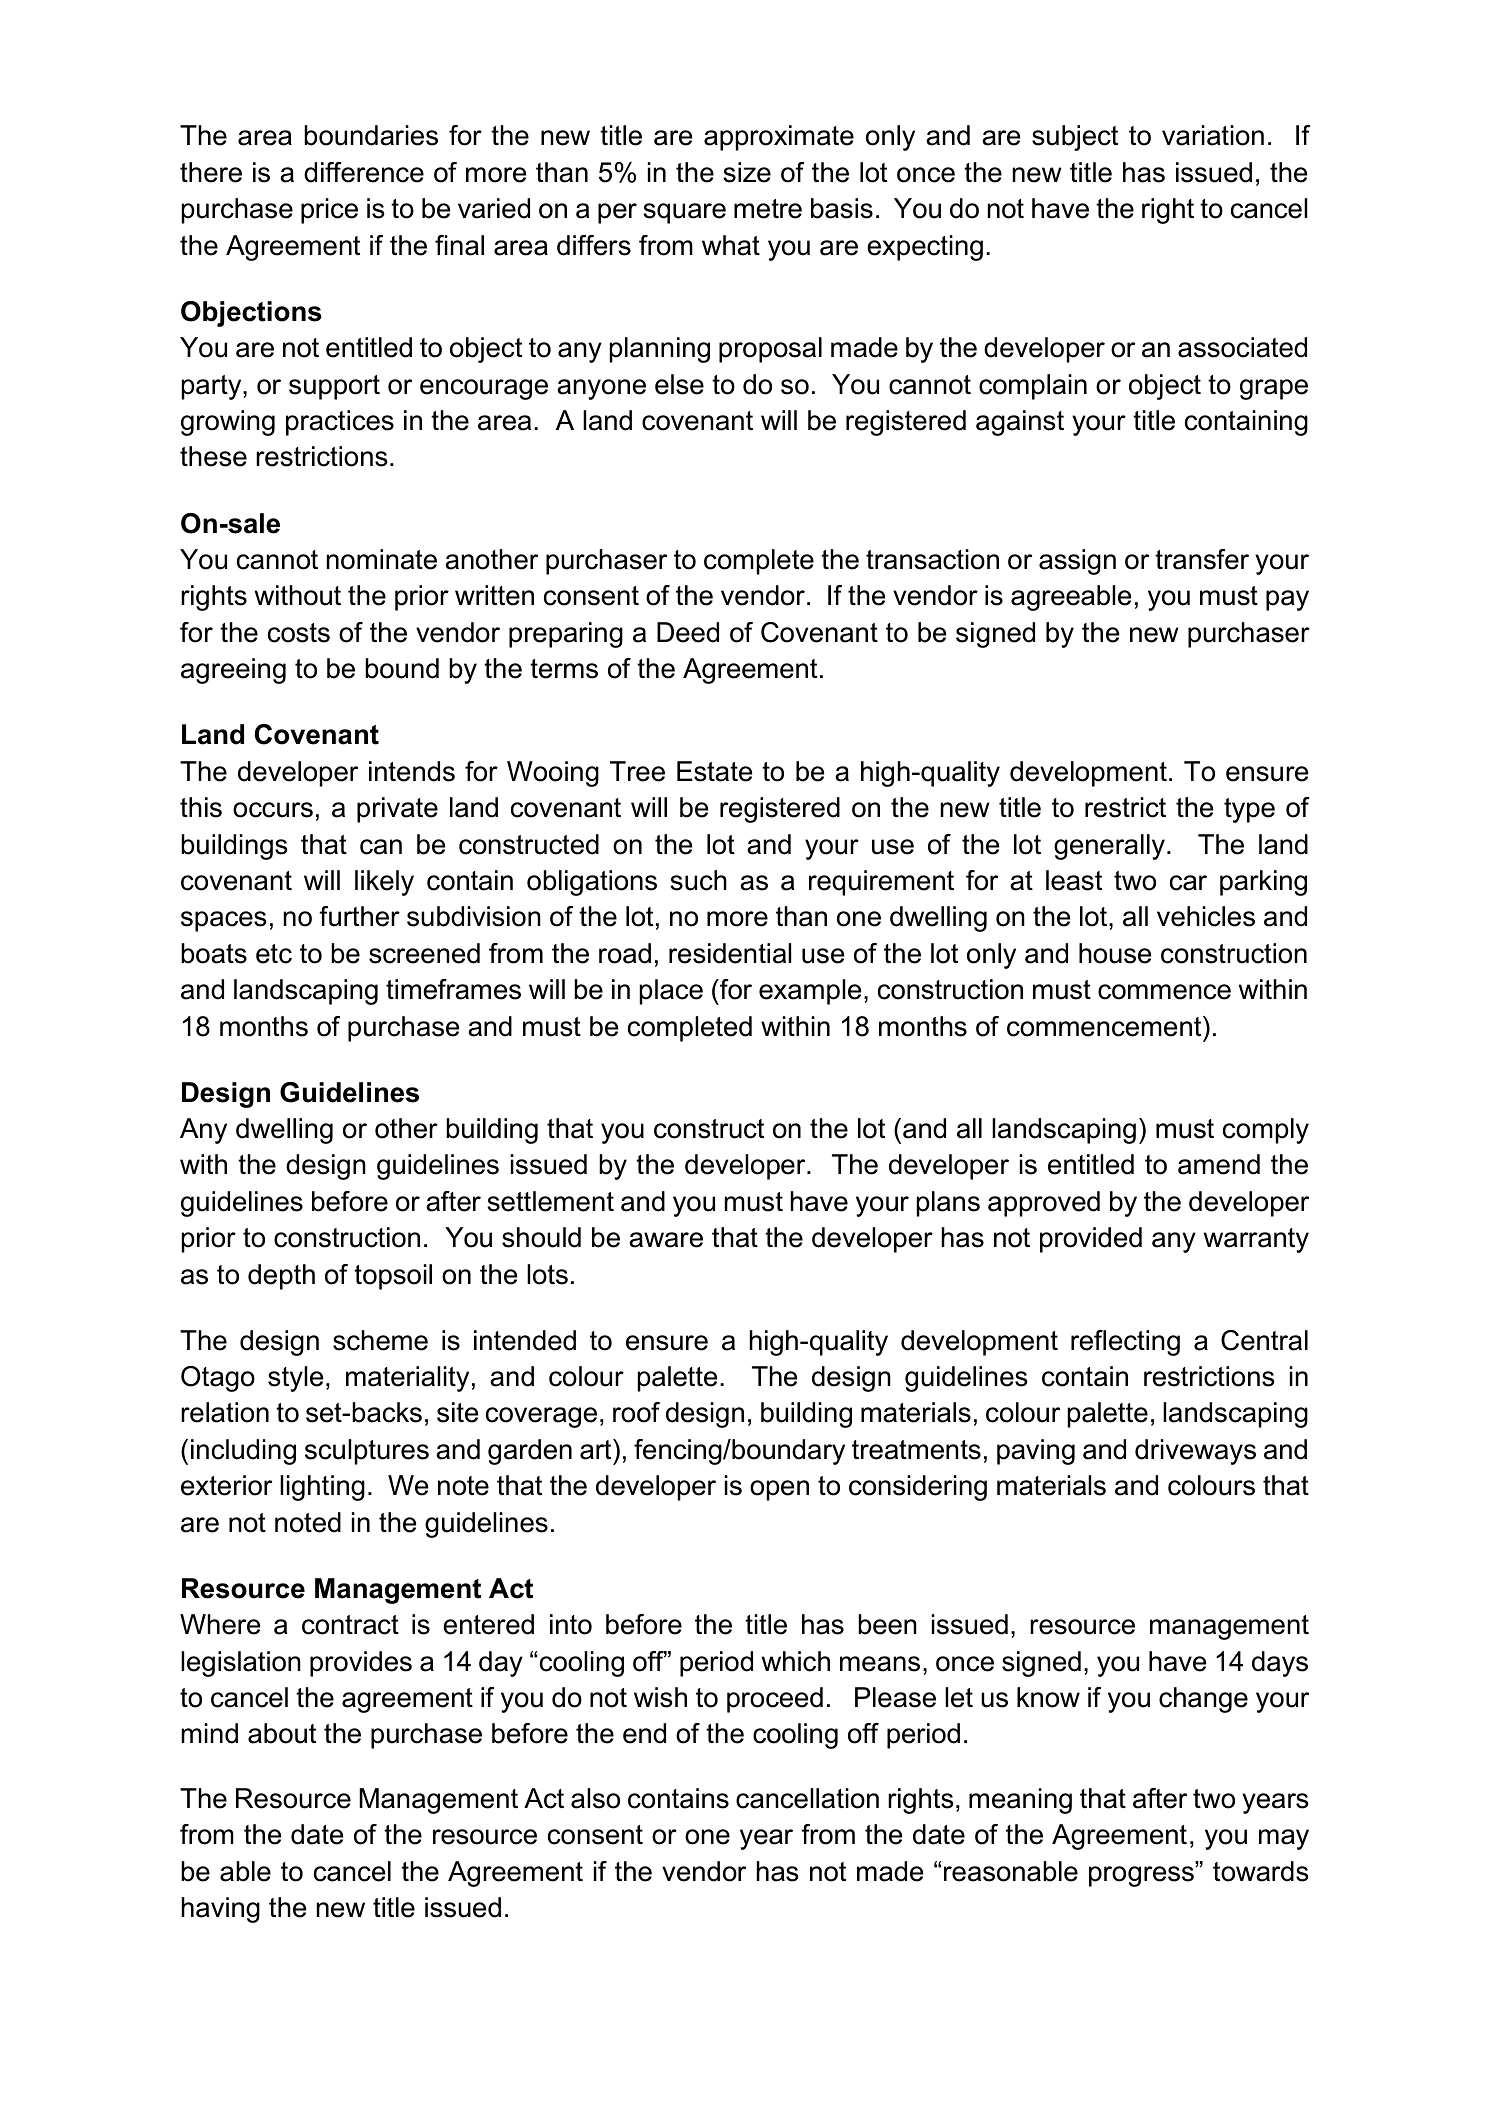 The image size is (1489, 2106). What do you see at coordinates (329, 211) in the document?
I see `price` at bounding box center [329, 211].
